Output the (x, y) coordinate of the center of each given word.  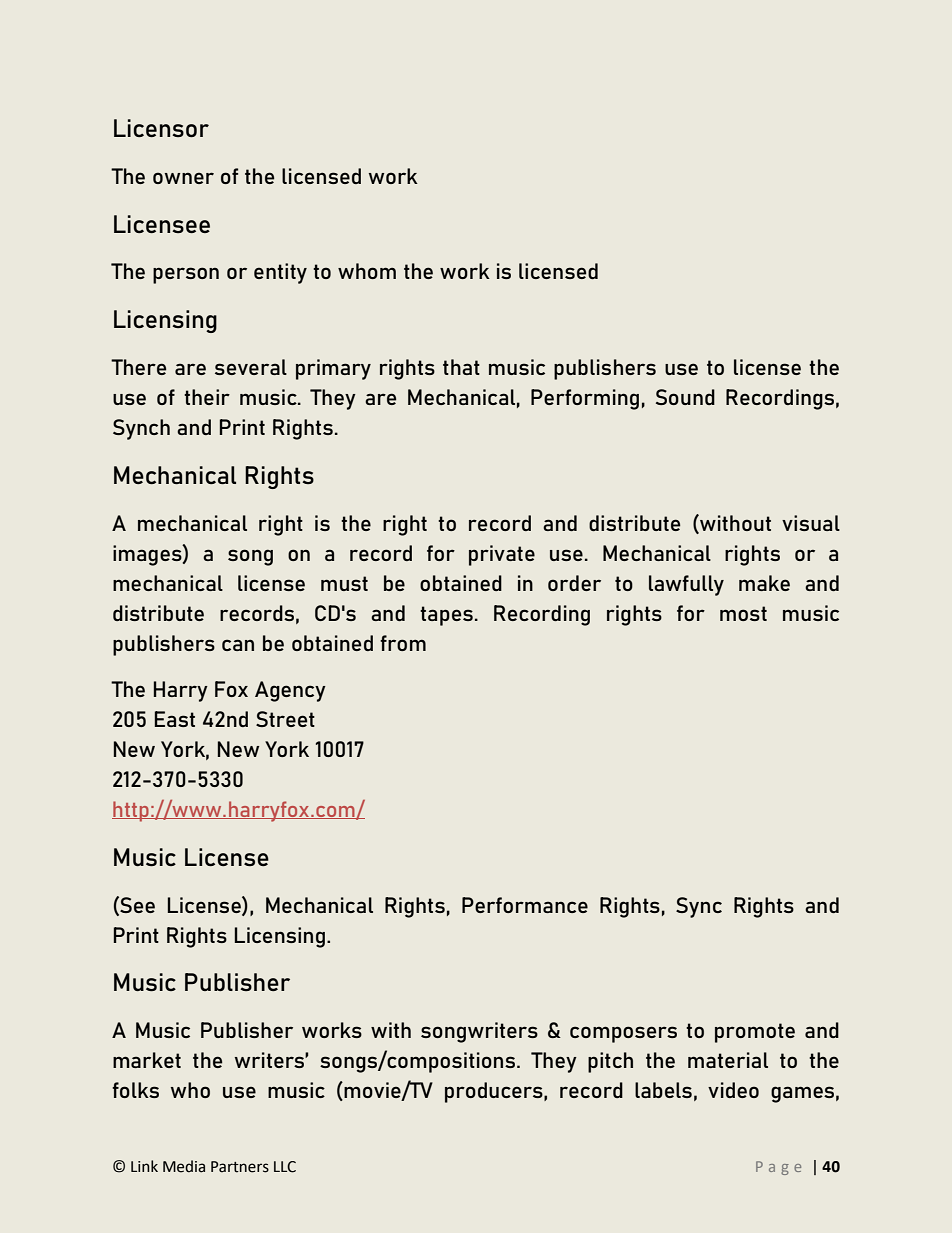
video (733, 1090)
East (175, 719)
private (502, 555)
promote (755, 1033)
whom (367, 271)
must (344, 583)
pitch (610, 1062)
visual (811, 523)
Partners (240, 1167)
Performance (525, 905)
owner (183, 178)
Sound (685, 397)
